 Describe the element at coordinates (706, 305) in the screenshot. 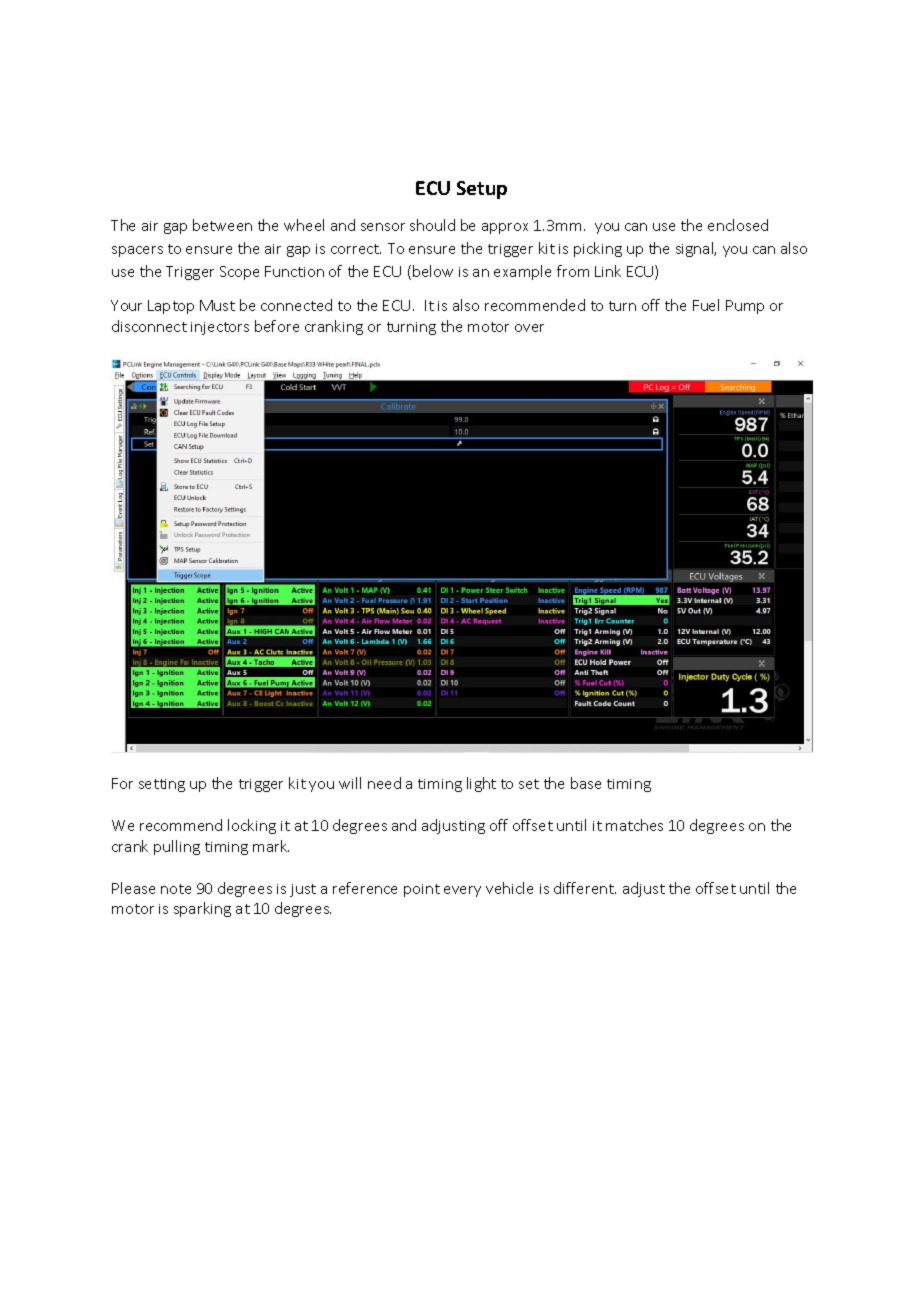

I see `Fuel` at that location.
